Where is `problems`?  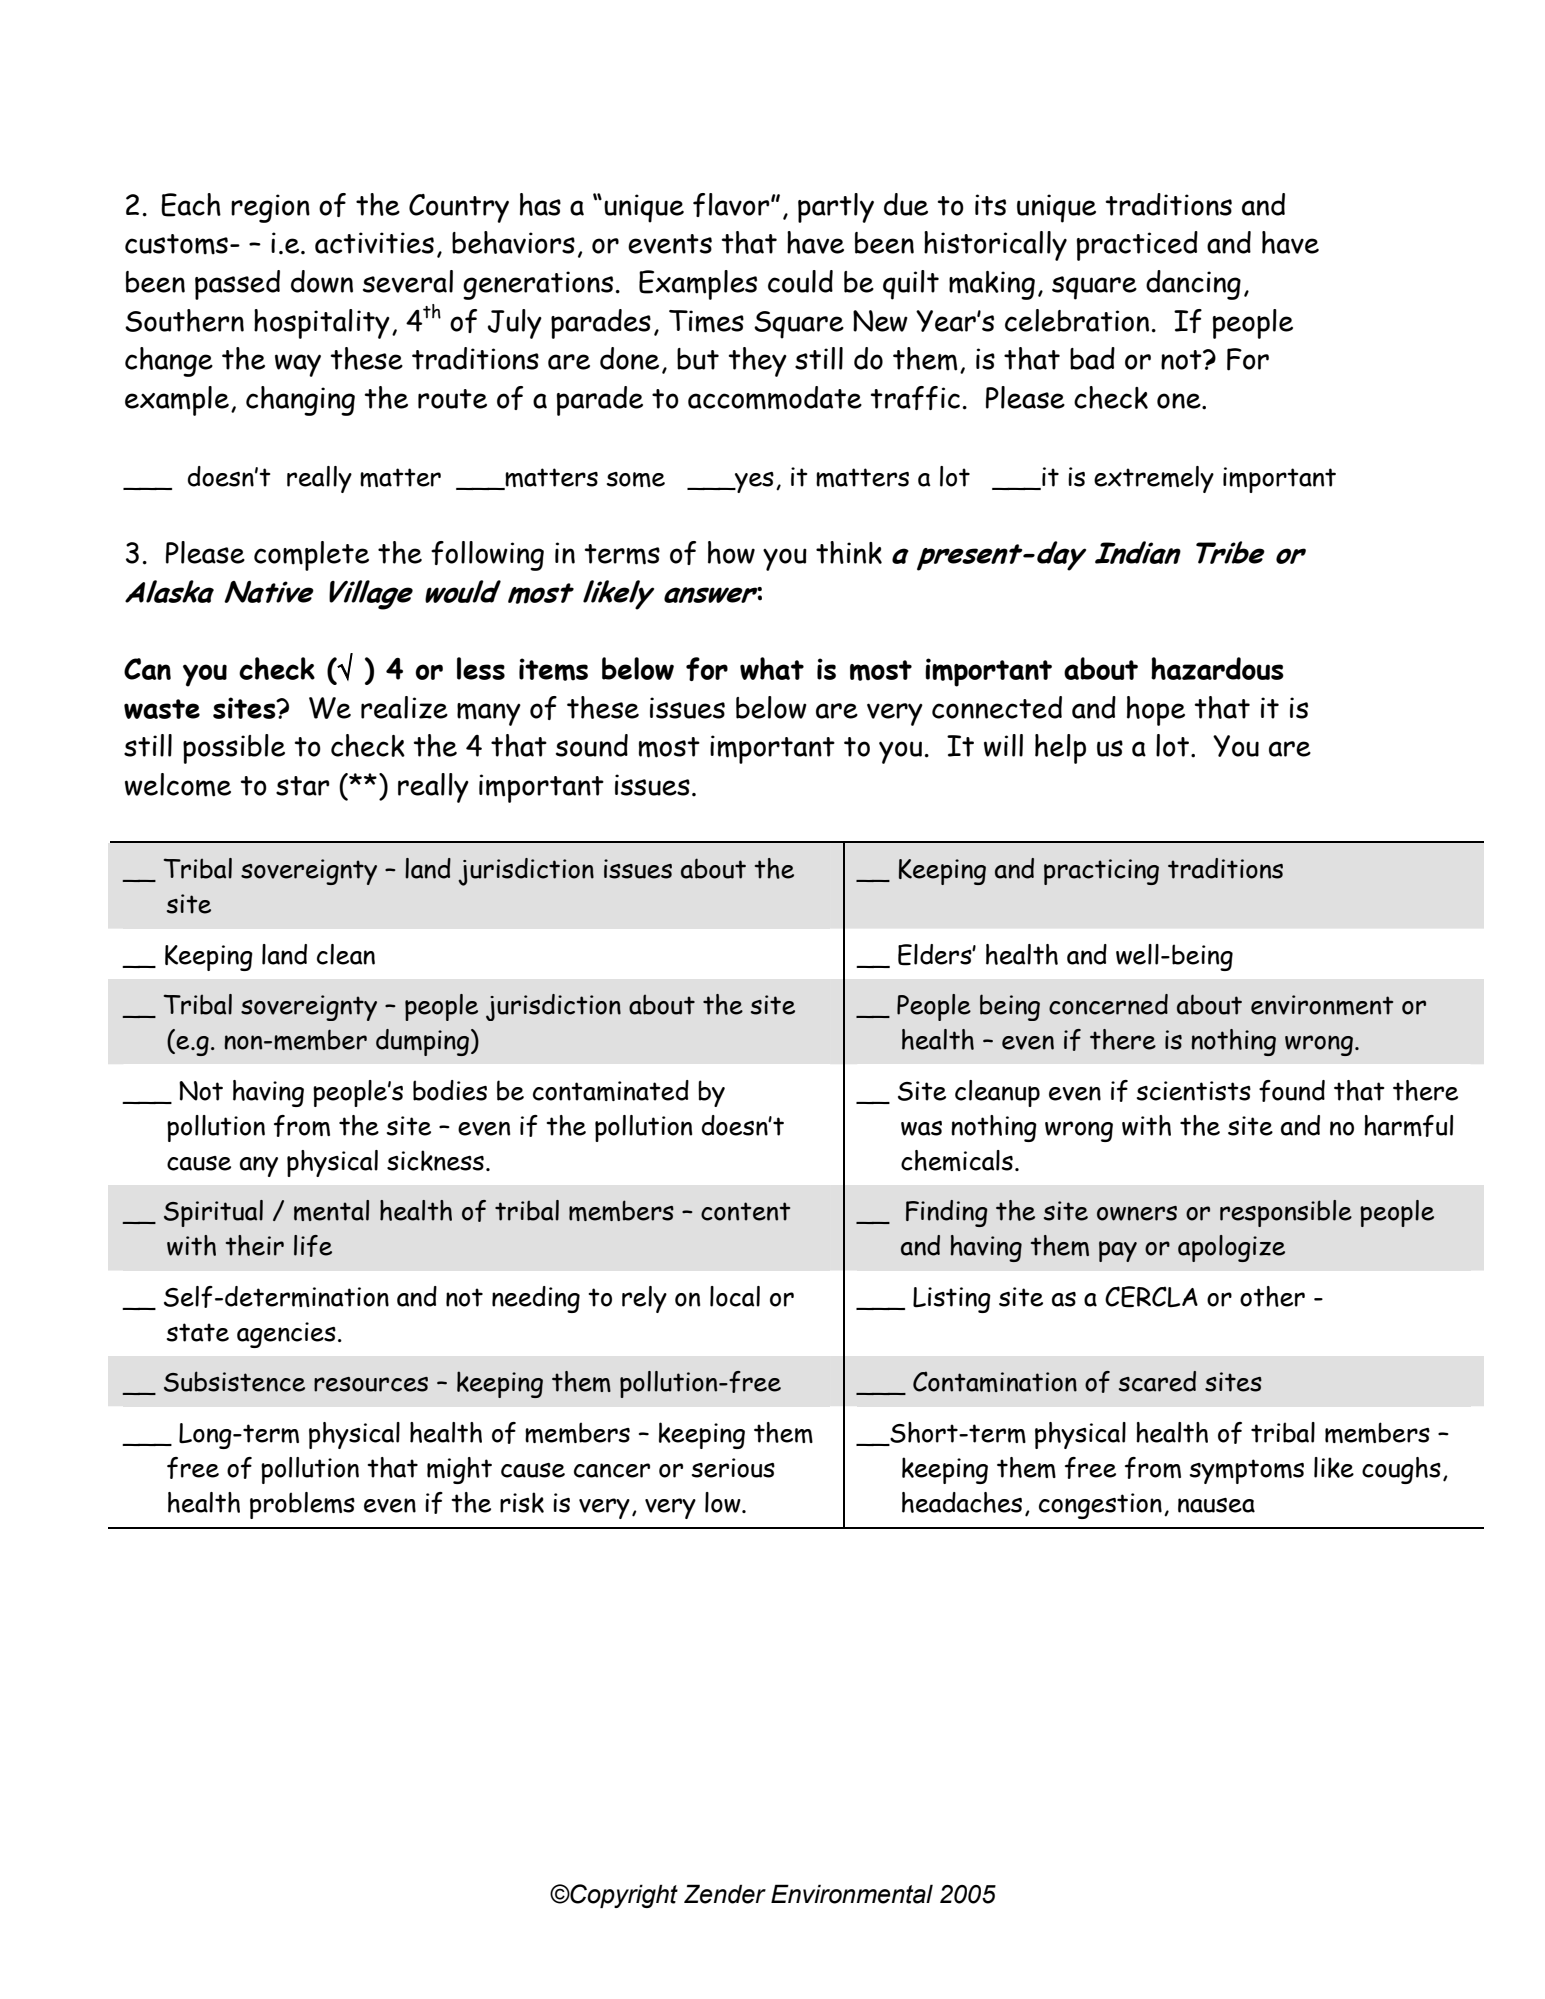
problems is located at coordinates (302, 1505).
